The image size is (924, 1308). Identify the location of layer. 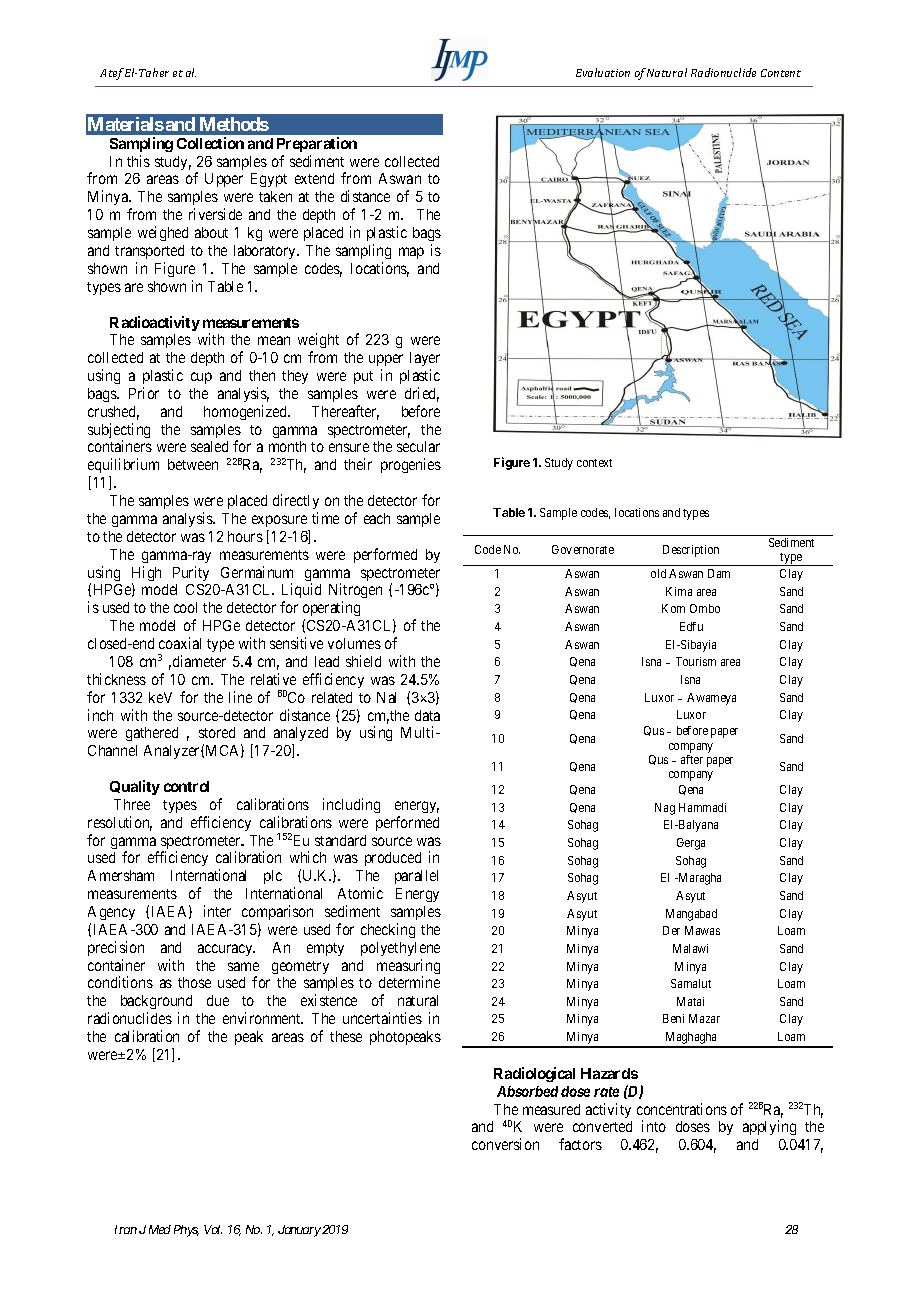
(425, 359).
